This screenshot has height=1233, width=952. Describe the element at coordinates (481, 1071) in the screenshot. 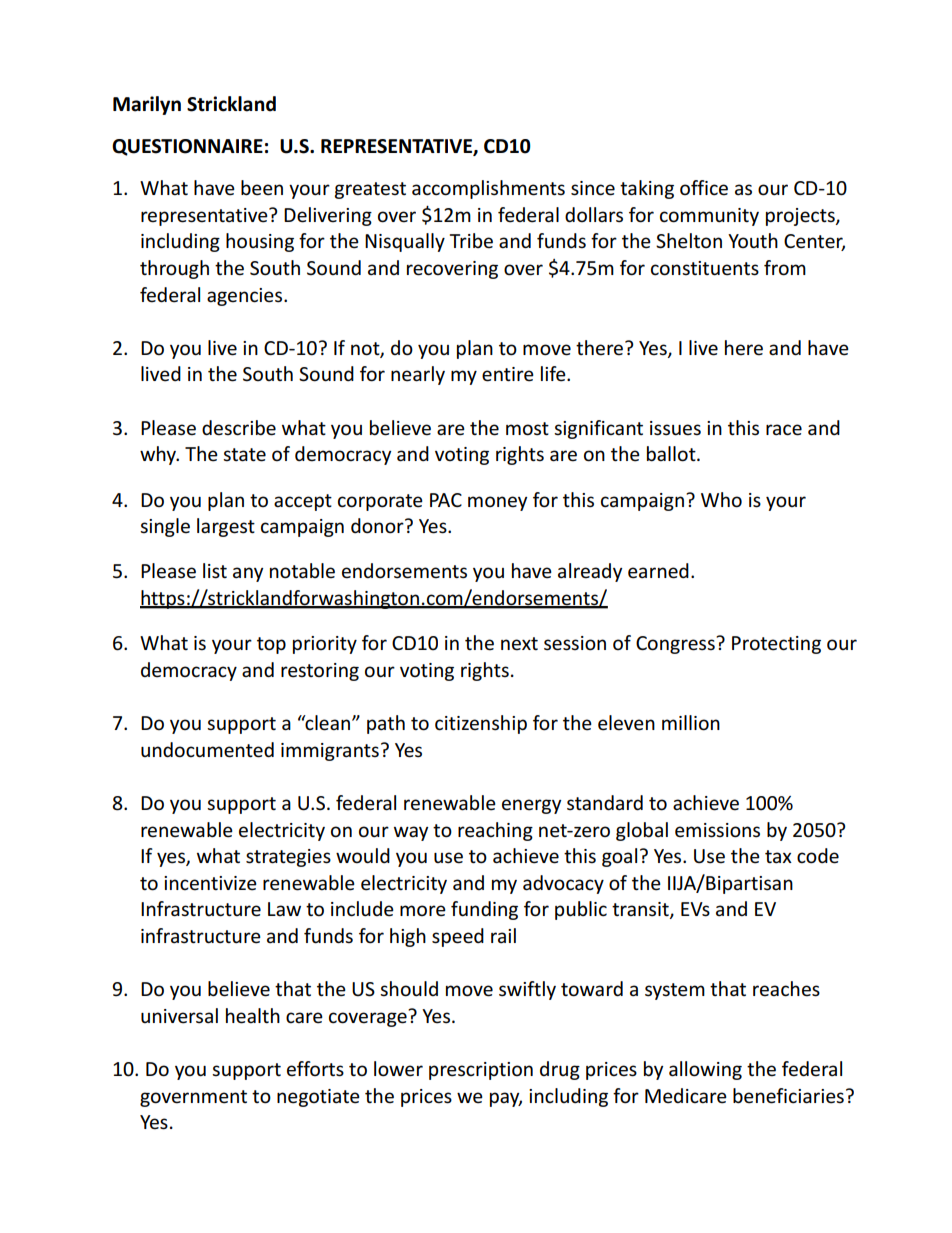

I see `prescription` at that location.
